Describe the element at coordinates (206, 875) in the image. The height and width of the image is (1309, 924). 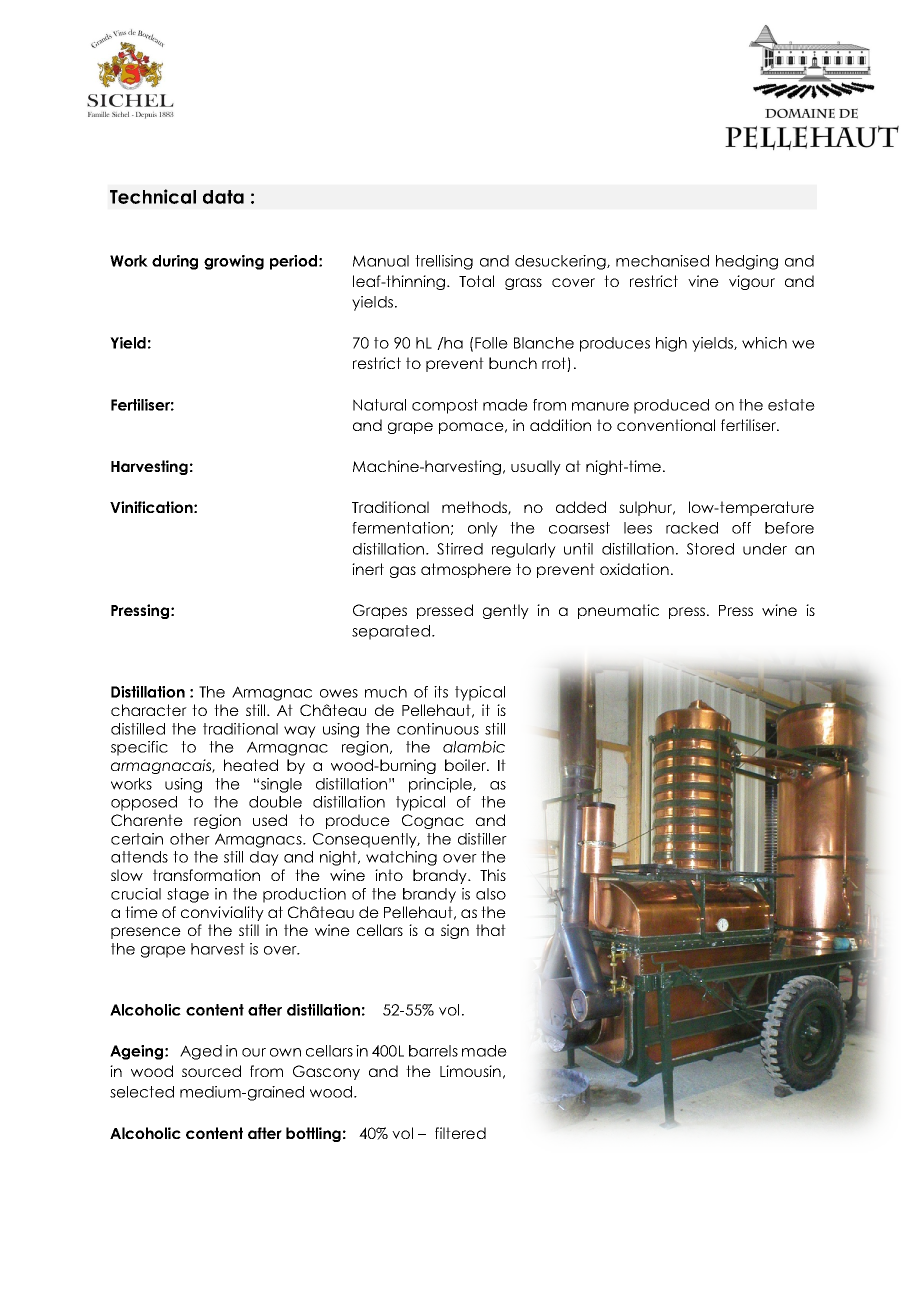
I see `transformation` at that location.
